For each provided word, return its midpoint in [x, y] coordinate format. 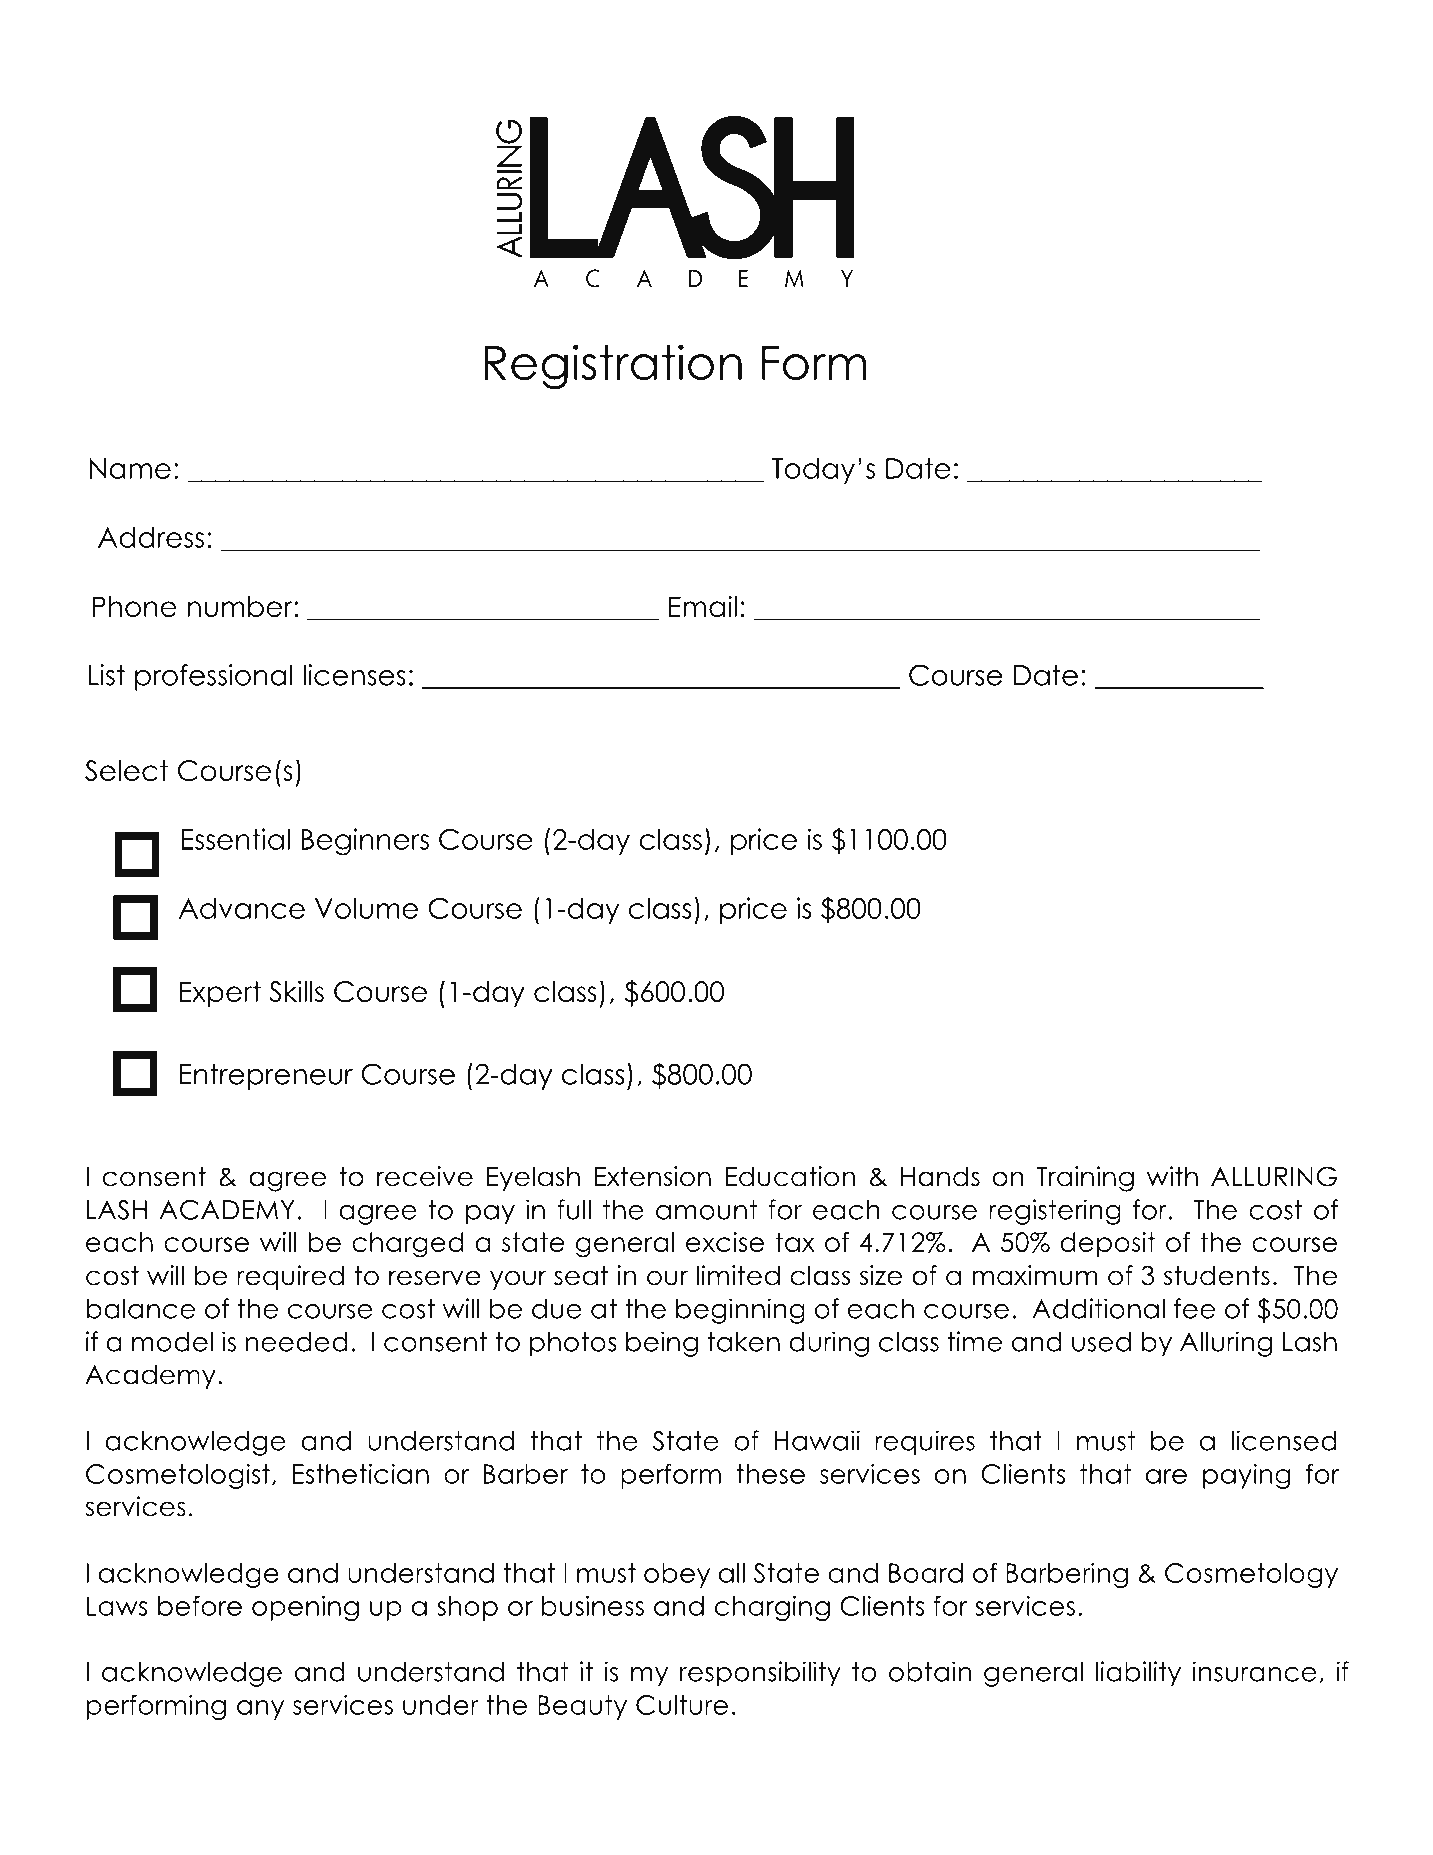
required [290, 1277]
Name [130, 468]
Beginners [365, 842]
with [1172, 1176]
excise [725, 1242]
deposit [1108, 1244]
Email [703, 606]
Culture [682, 1705]
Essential [235, 839]
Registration [613, 366]
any [260, 1710]
